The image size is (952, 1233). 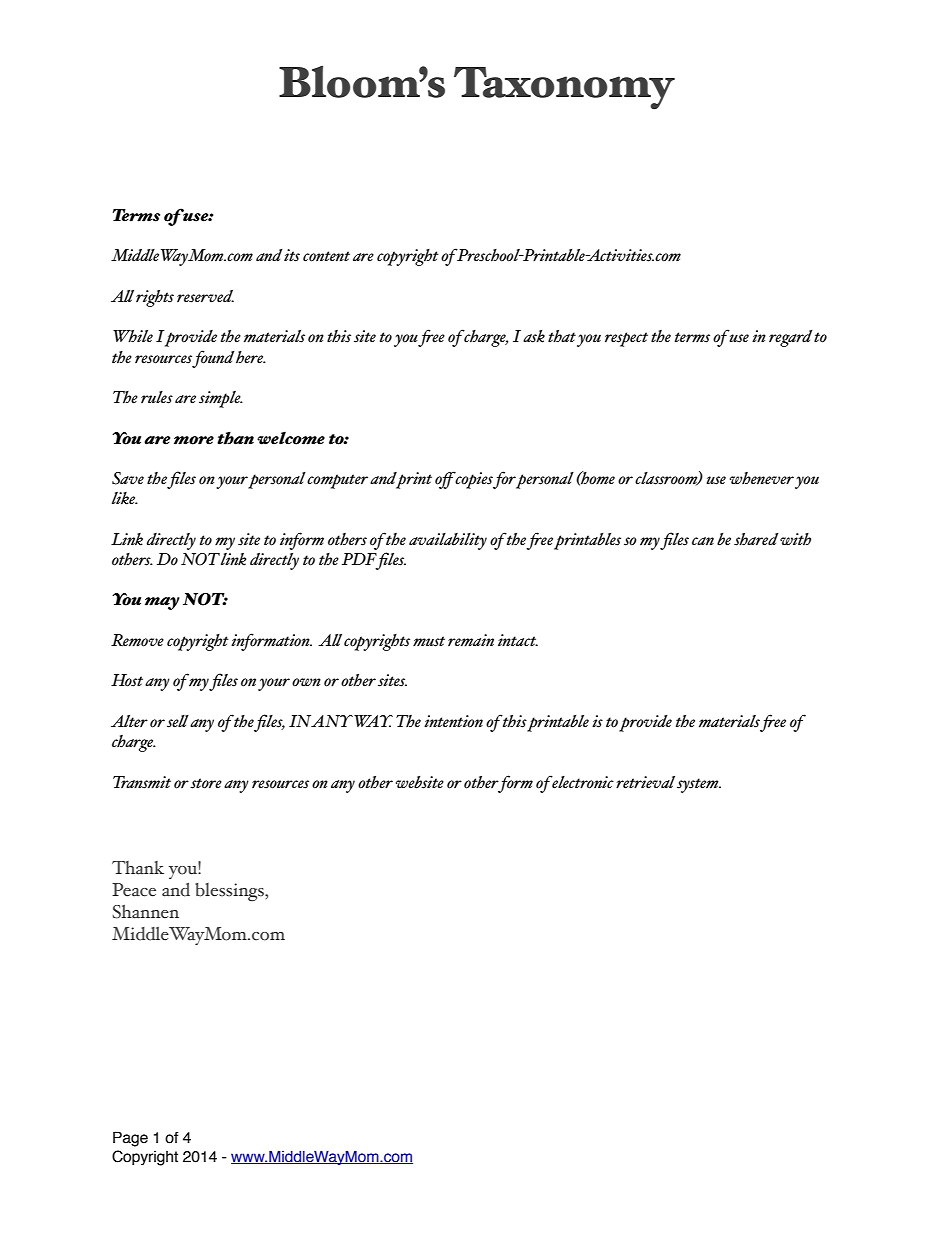 I want to click on regard, so click(x=790, y=338).
